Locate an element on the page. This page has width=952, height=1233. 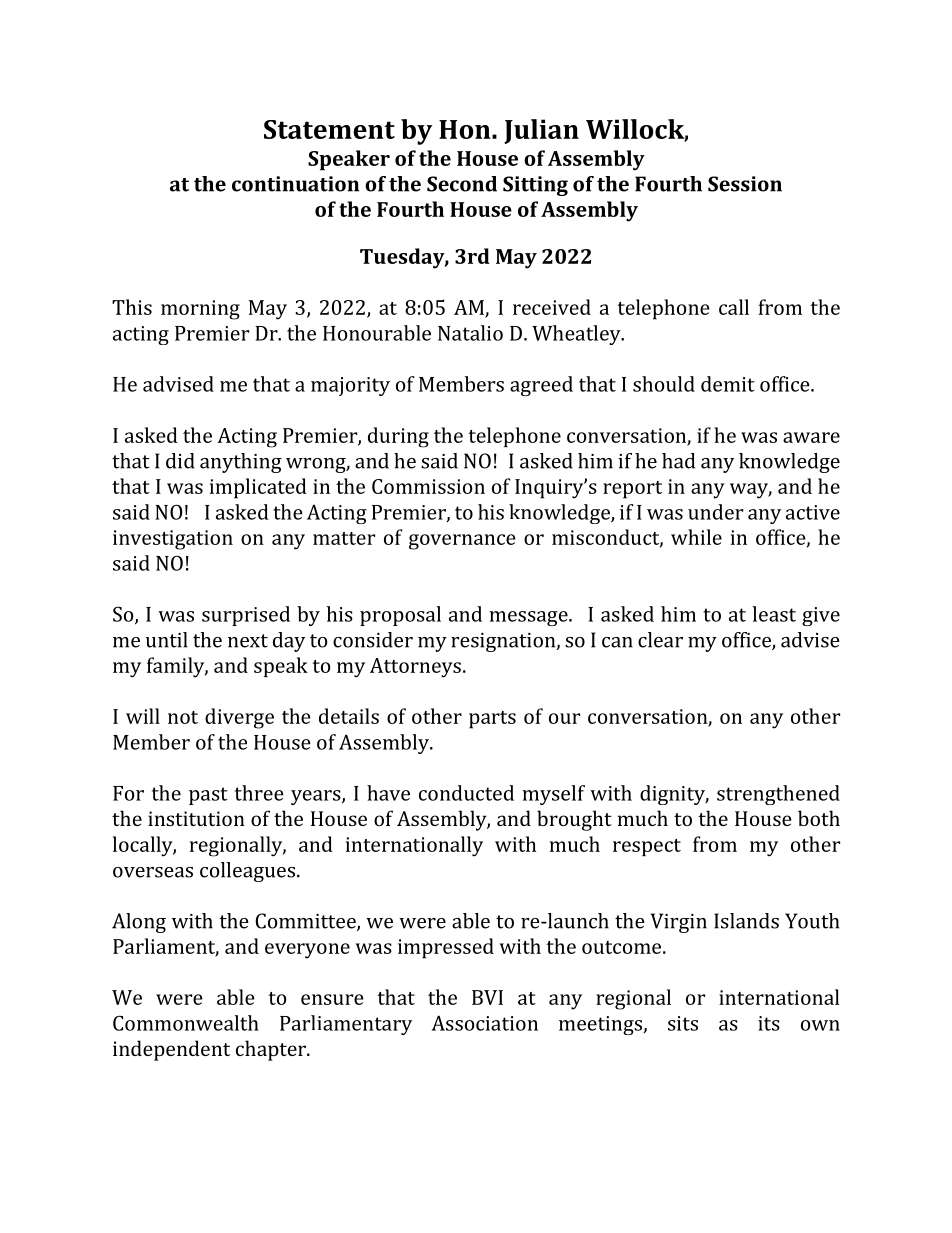
conducted is located at coordinates (466, 793).
